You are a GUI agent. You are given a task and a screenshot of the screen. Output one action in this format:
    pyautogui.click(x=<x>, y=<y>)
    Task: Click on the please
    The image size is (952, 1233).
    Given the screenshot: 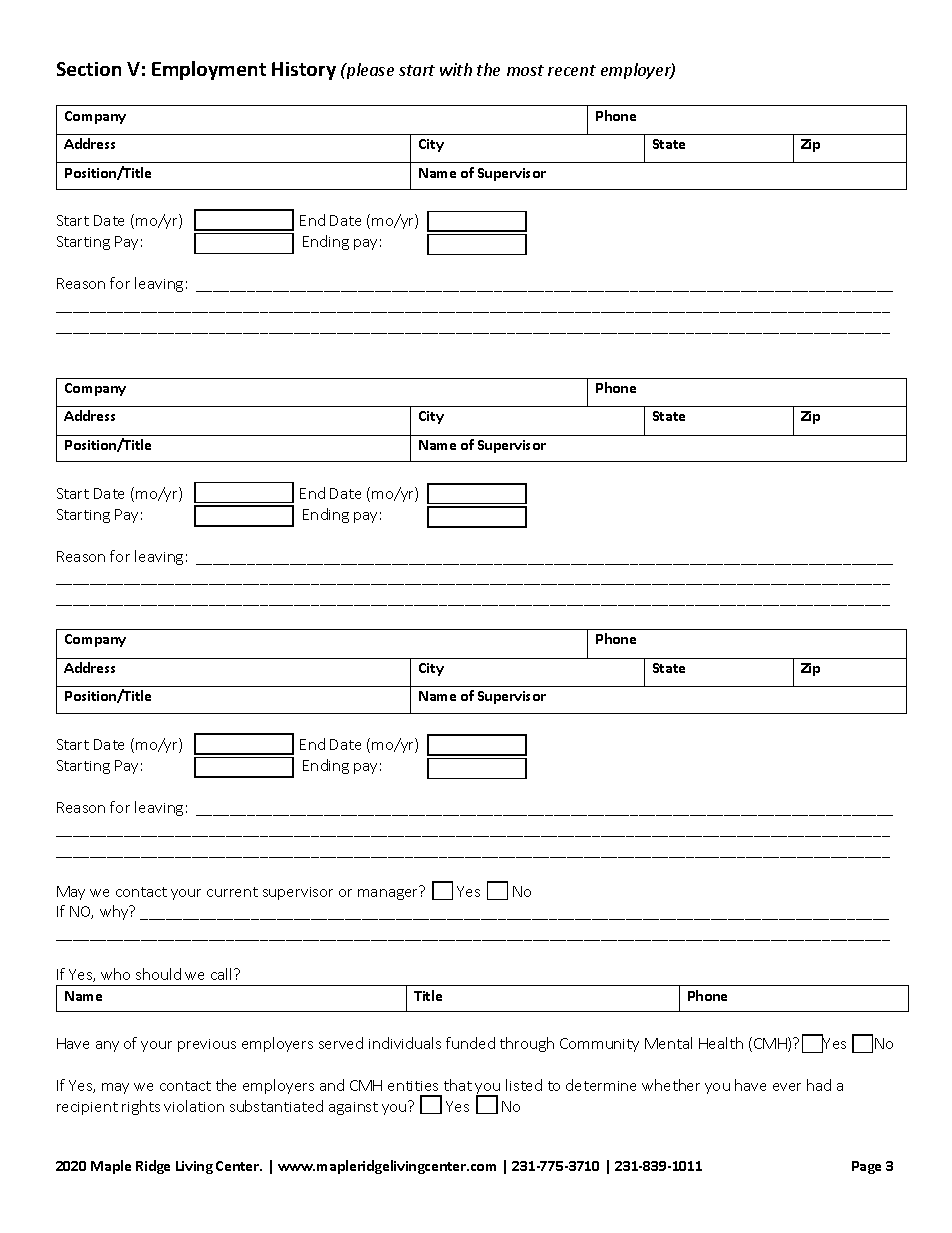 What is the action you would take?
    pyautogui.click(x=369, y=71)
